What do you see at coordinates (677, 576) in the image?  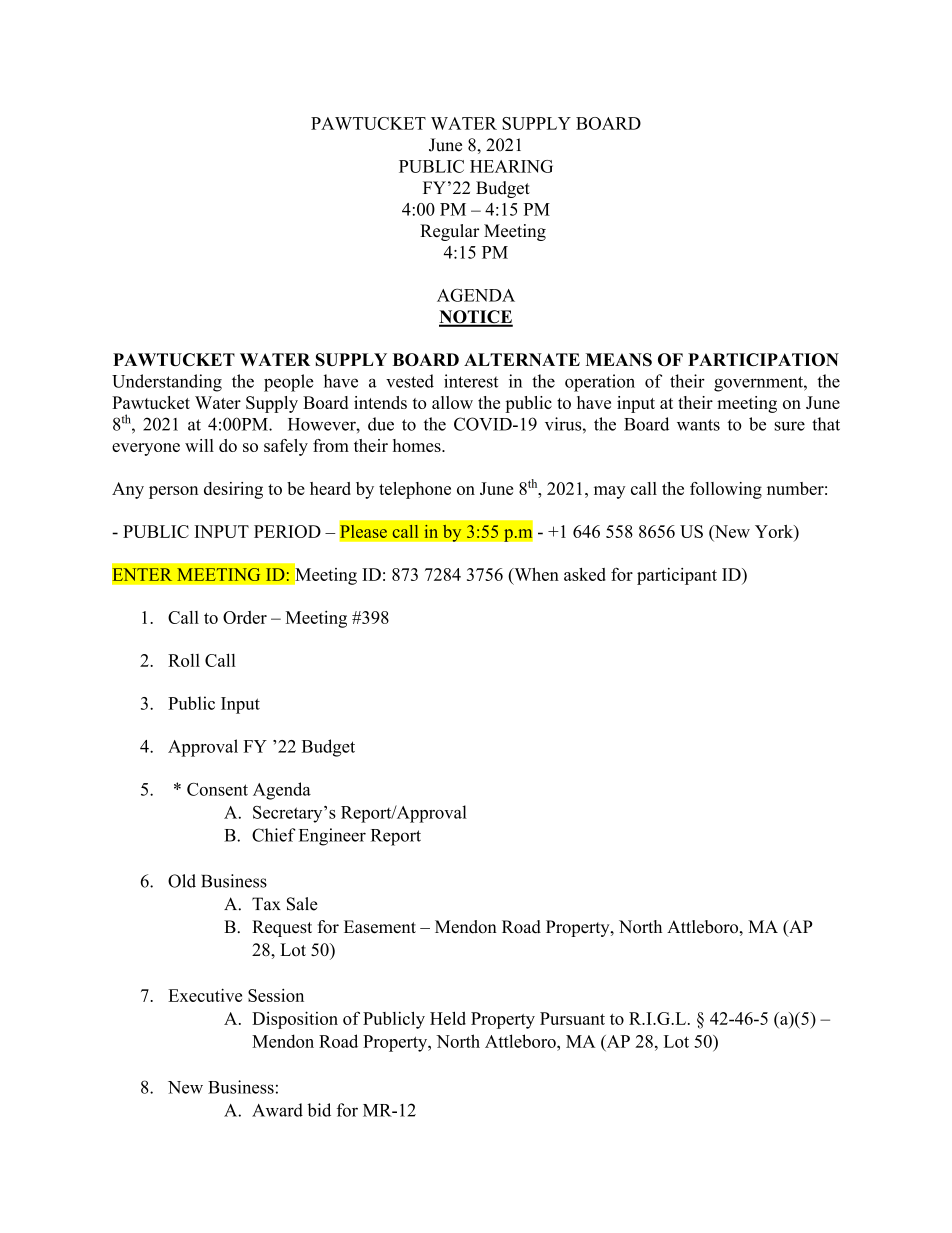 I see `participant` at bounding box center [677, 576].
